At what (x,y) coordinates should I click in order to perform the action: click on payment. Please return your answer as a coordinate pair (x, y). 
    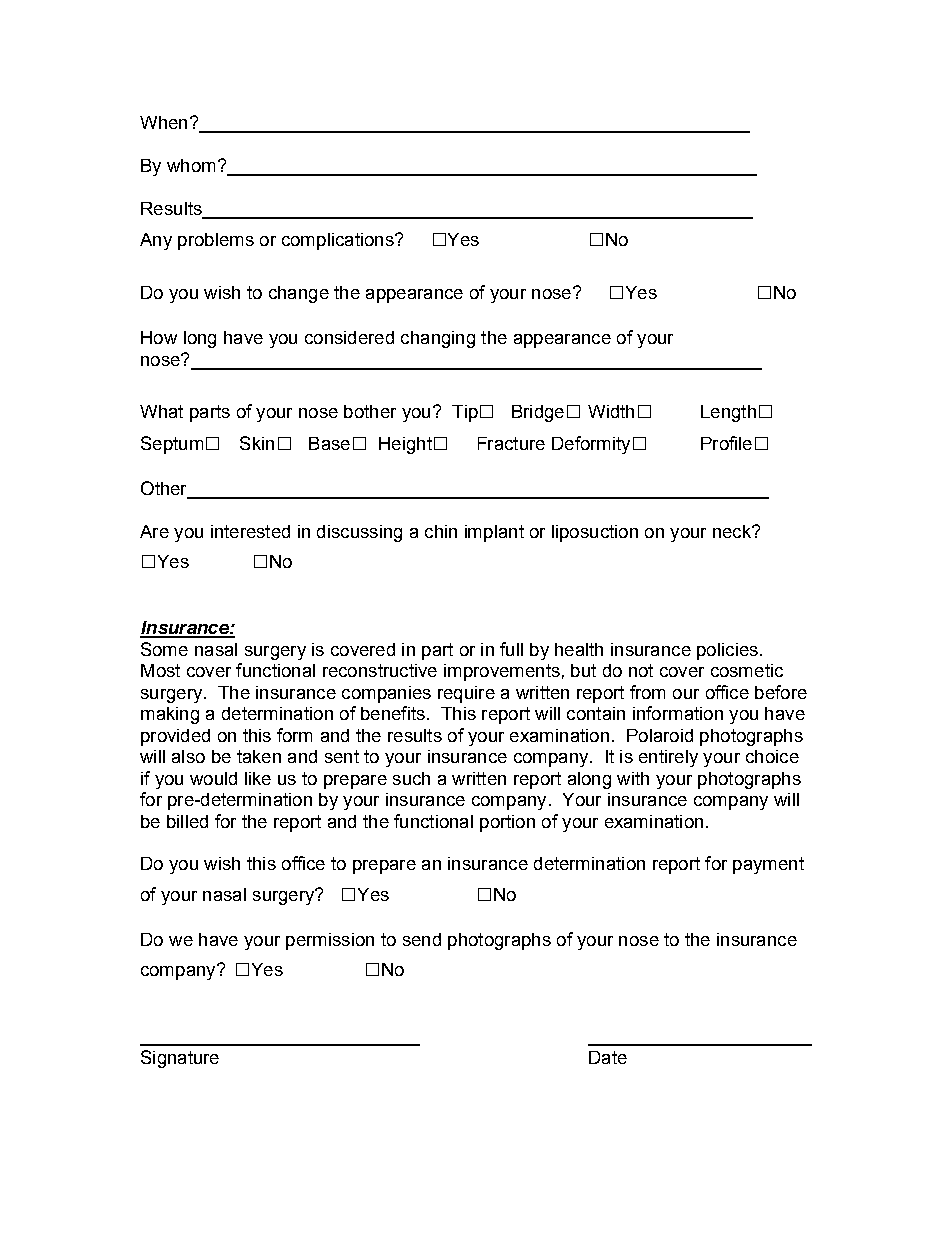
    Looking at the image, I should click on (768, 865).
